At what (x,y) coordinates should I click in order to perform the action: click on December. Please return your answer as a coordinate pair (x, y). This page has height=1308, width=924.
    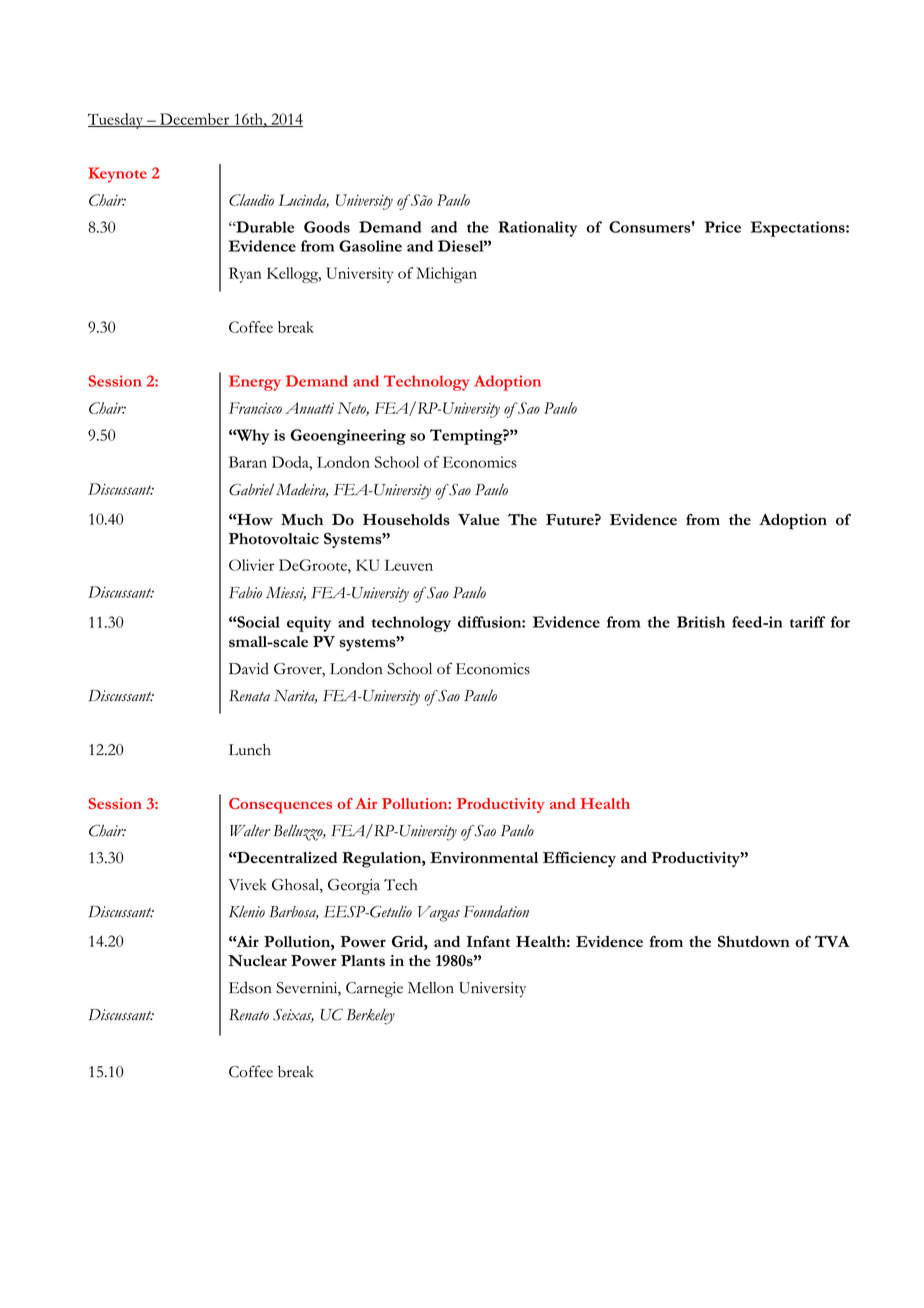
    Looking at the image, I should click on (195, 120).
